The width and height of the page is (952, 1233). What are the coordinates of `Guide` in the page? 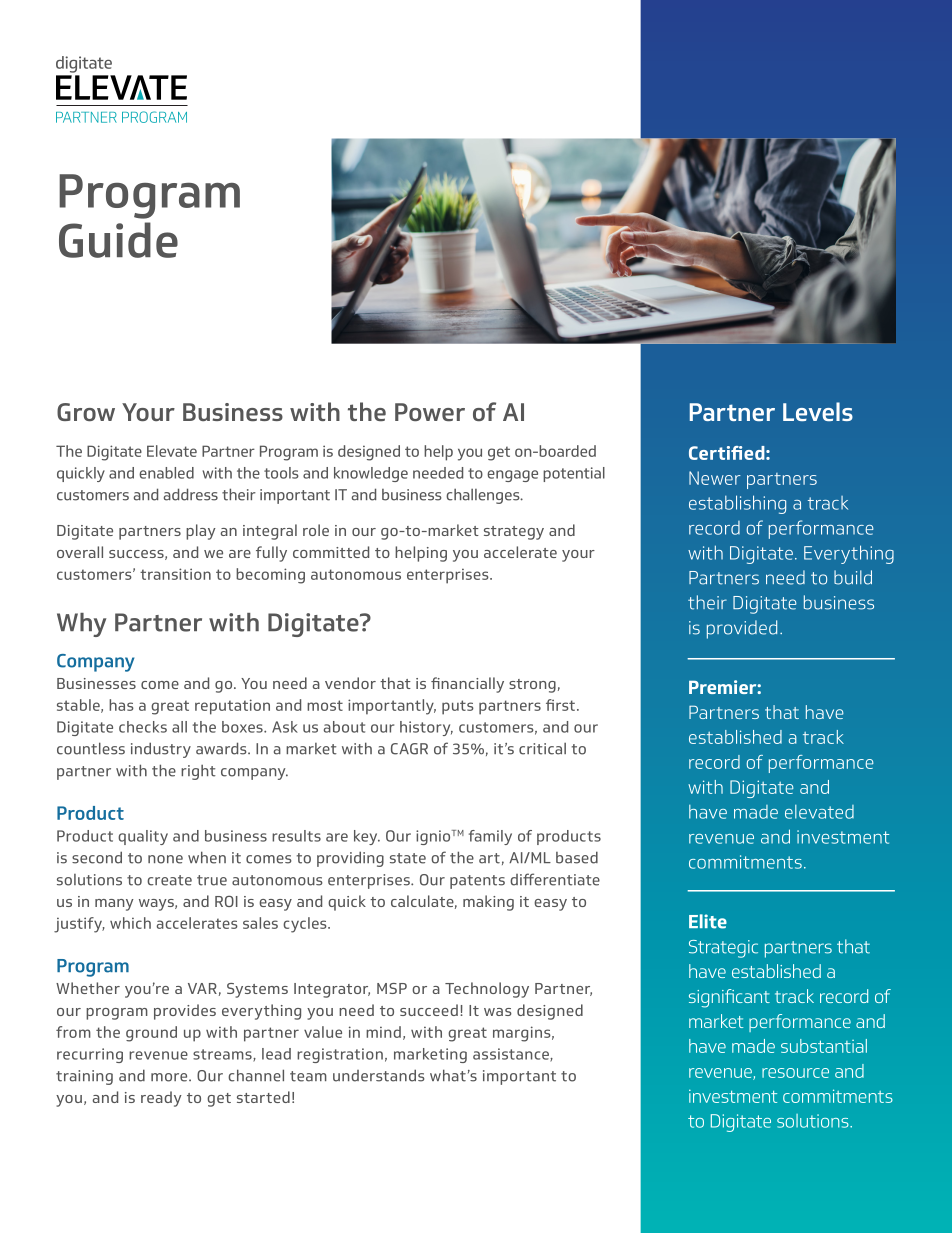 It's located at (118, 240).
